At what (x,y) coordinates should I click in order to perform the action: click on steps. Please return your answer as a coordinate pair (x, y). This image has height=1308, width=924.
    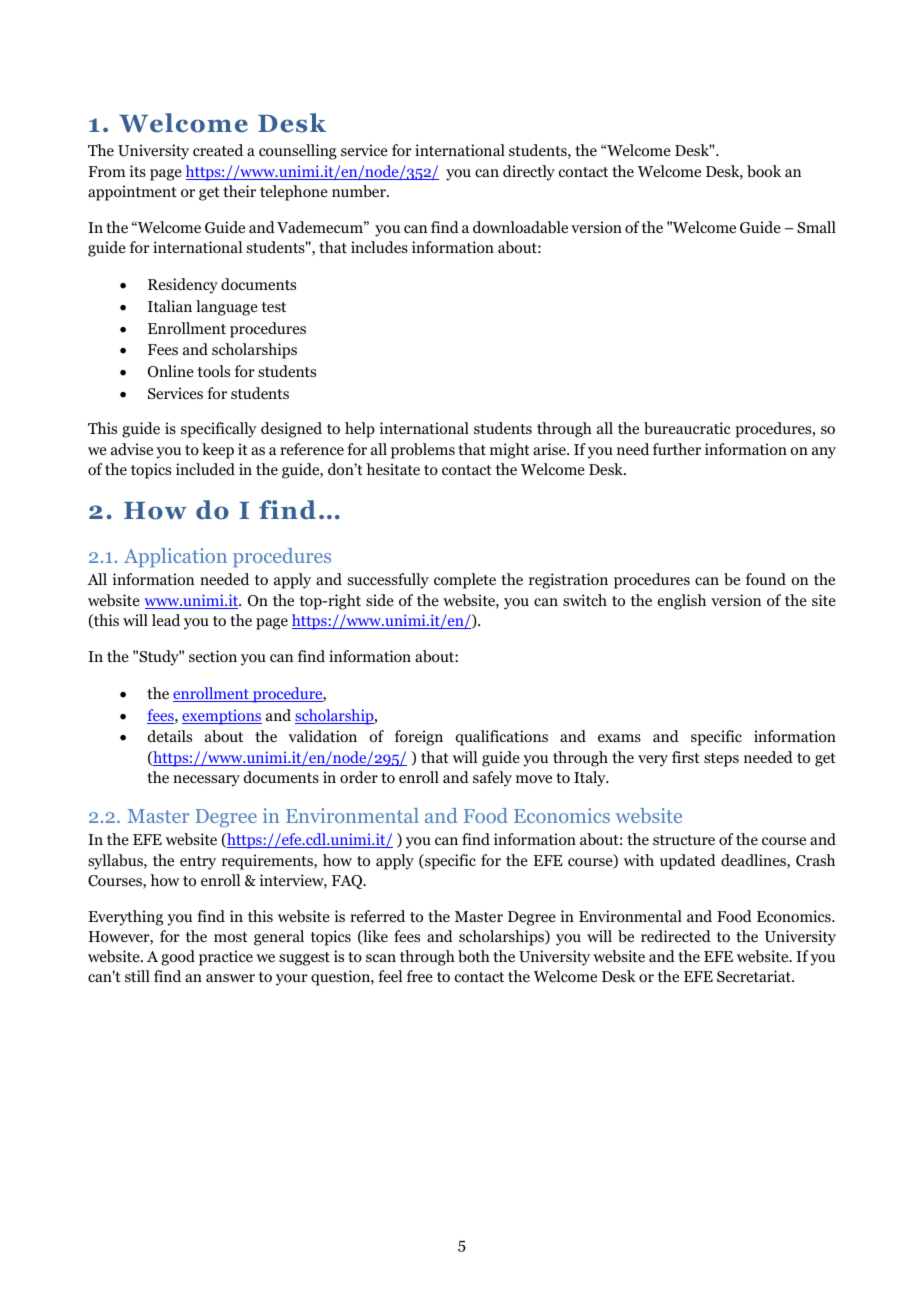
    Looking at the image, I should click on (721, 760).
